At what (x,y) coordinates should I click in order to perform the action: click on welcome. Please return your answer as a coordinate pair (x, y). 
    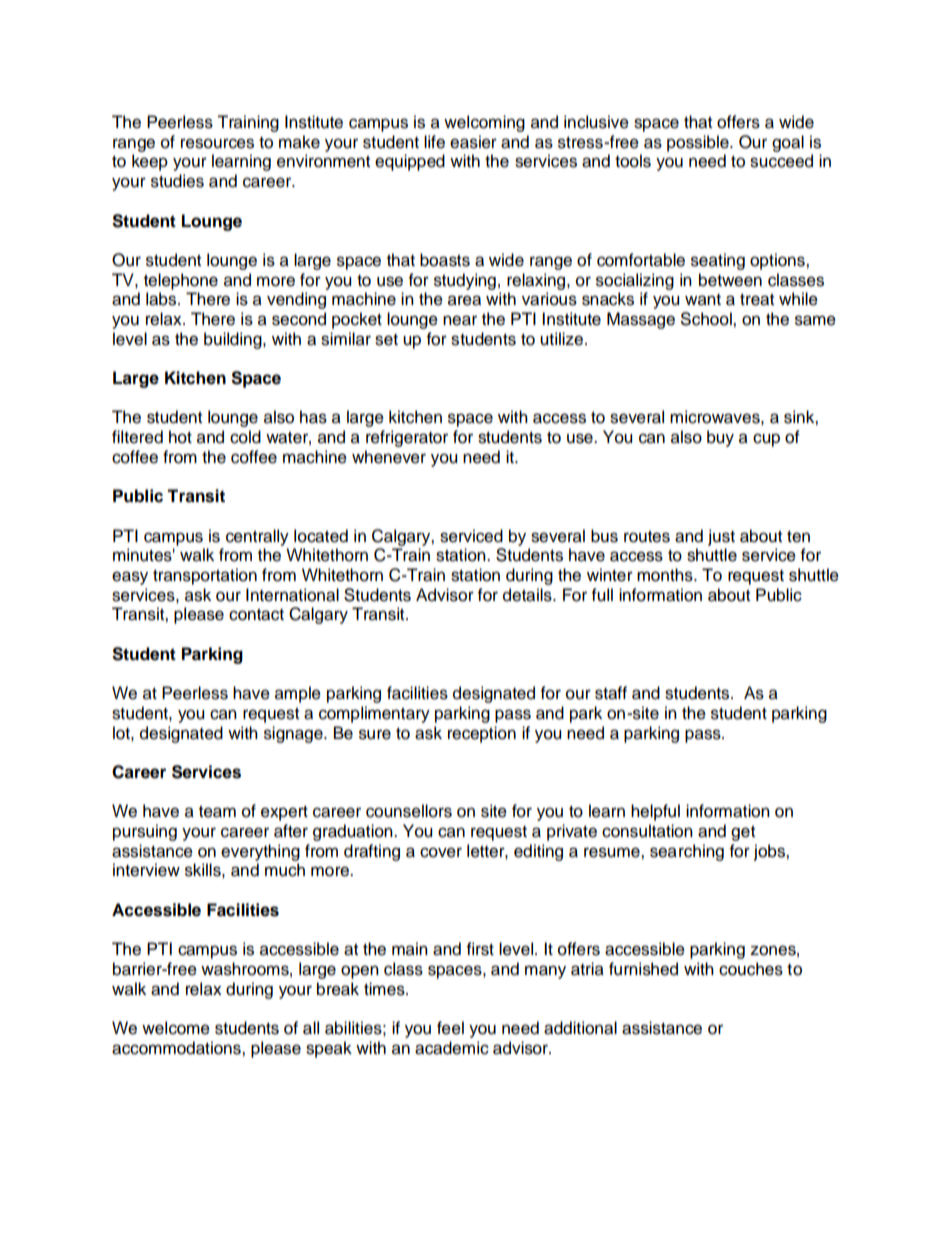
    Looking at the image, I should click on (176, 1028).
